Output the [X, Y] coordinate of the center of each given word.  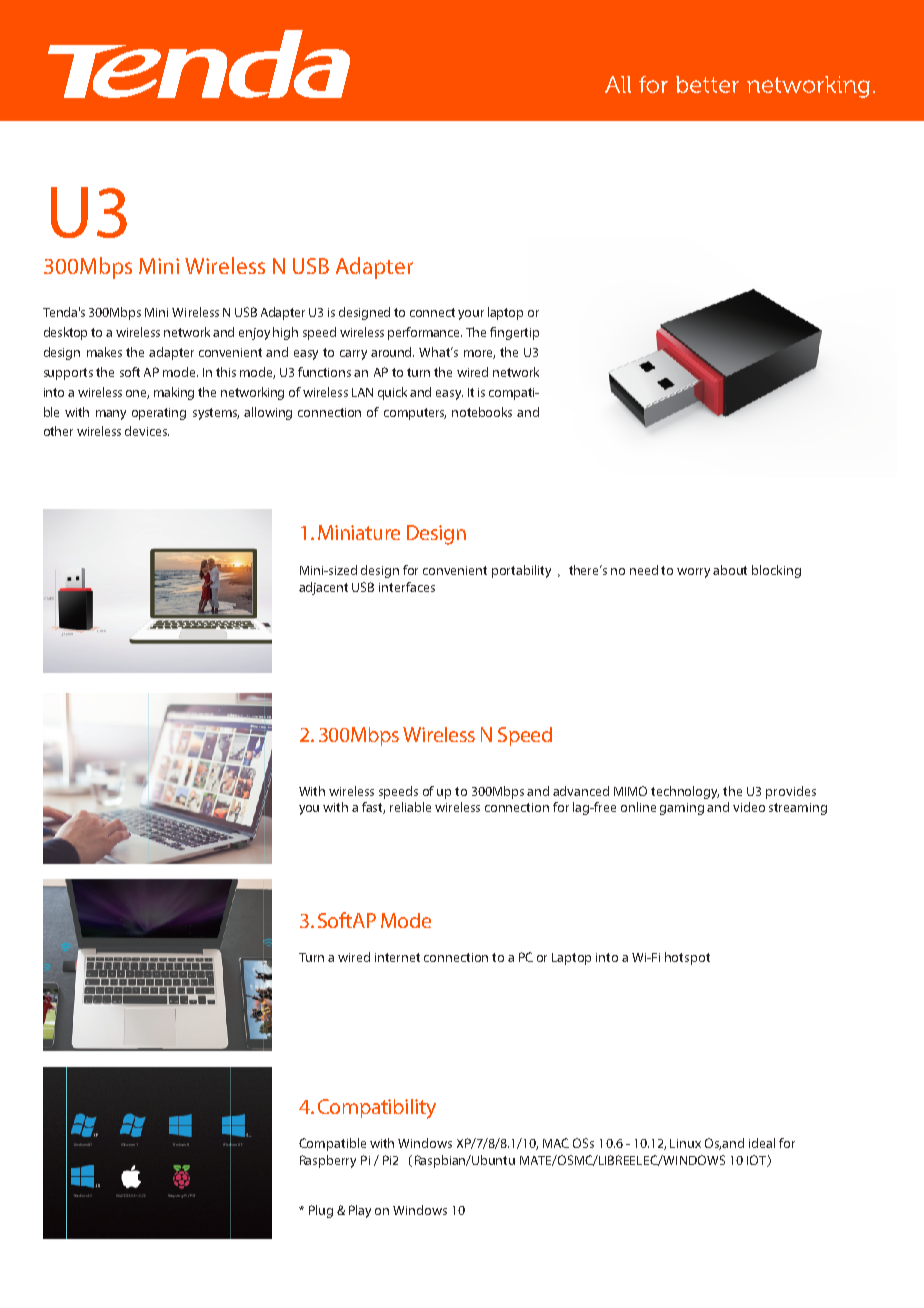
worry [693, 573]
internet [397, 957]
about [730, 570]
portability [521, 571]
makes [104, 352]
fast [373, 808]
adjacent [323, 588]
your [471, 315]
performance [425, 333]
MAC [556, 1143]
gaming [682, 809]
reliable [410, 807]
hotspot [687, 958]
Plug [321, 1211]
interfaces [407, 587]
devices [147, 431]
